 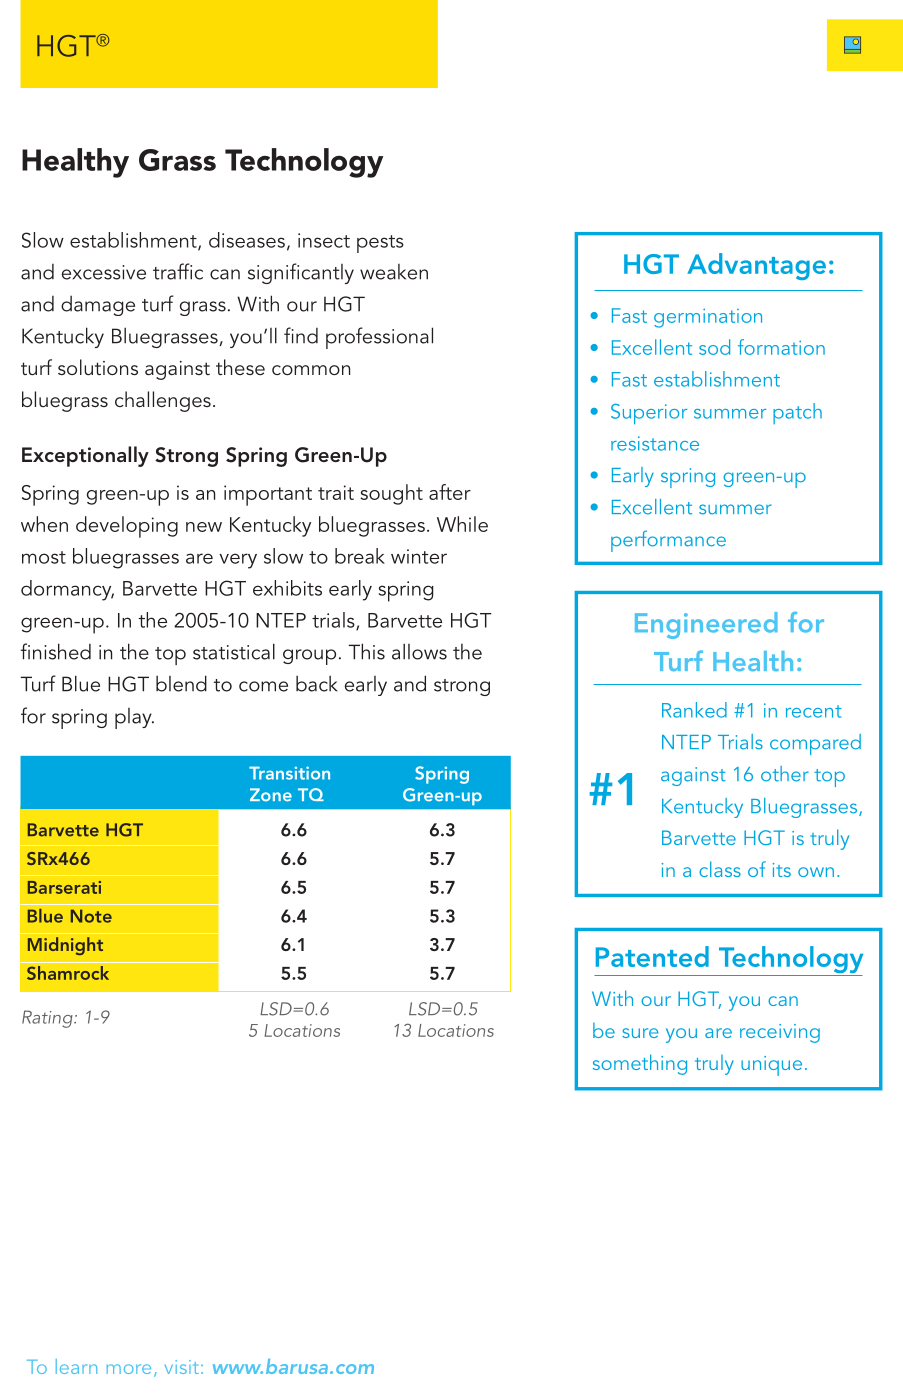 What do you see at coordinates (756, 266) in the image?
I see `Advantage` at bounding box center [756, 266].
